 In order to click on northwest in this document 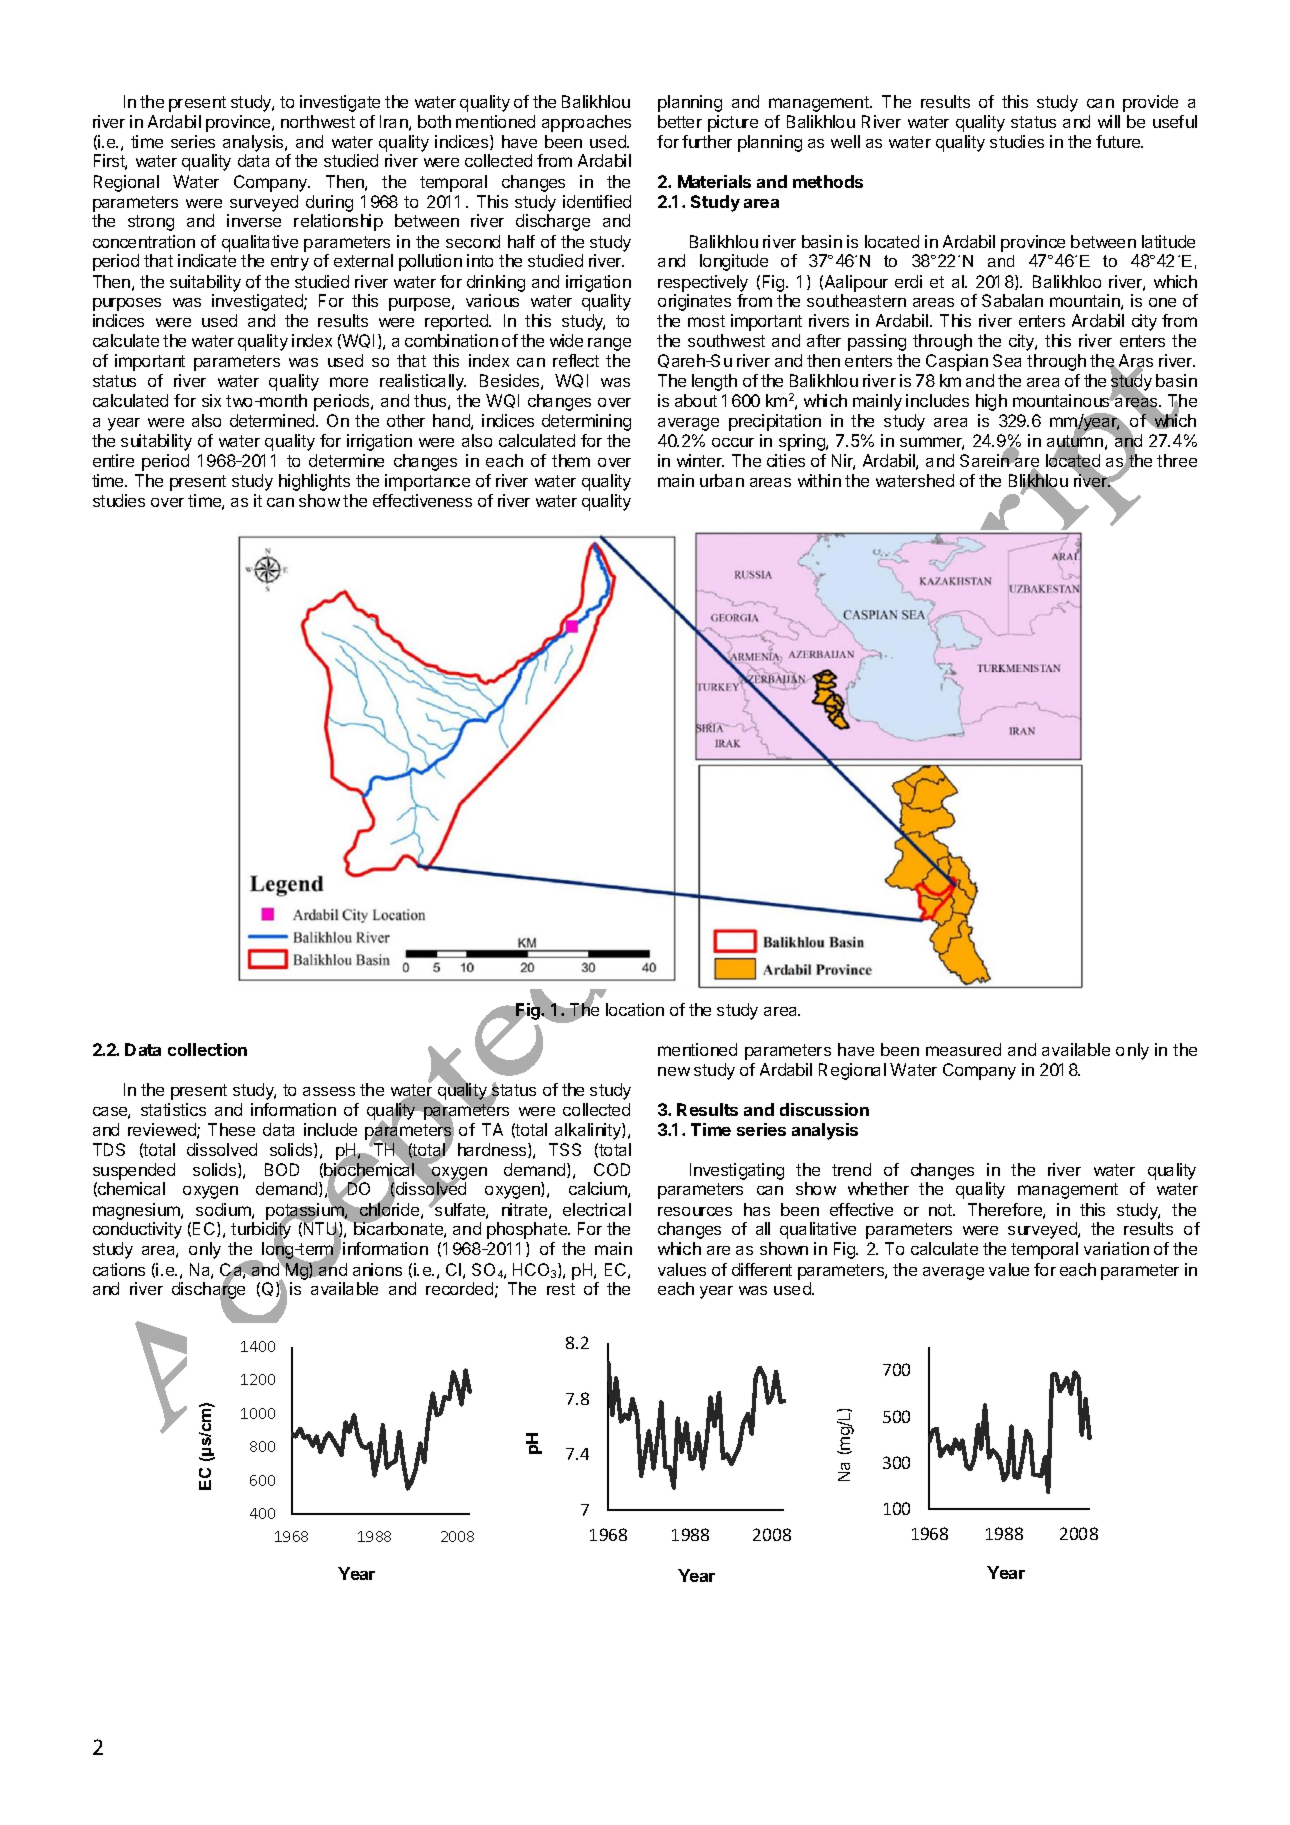, I will do `click(318, 121)`.
